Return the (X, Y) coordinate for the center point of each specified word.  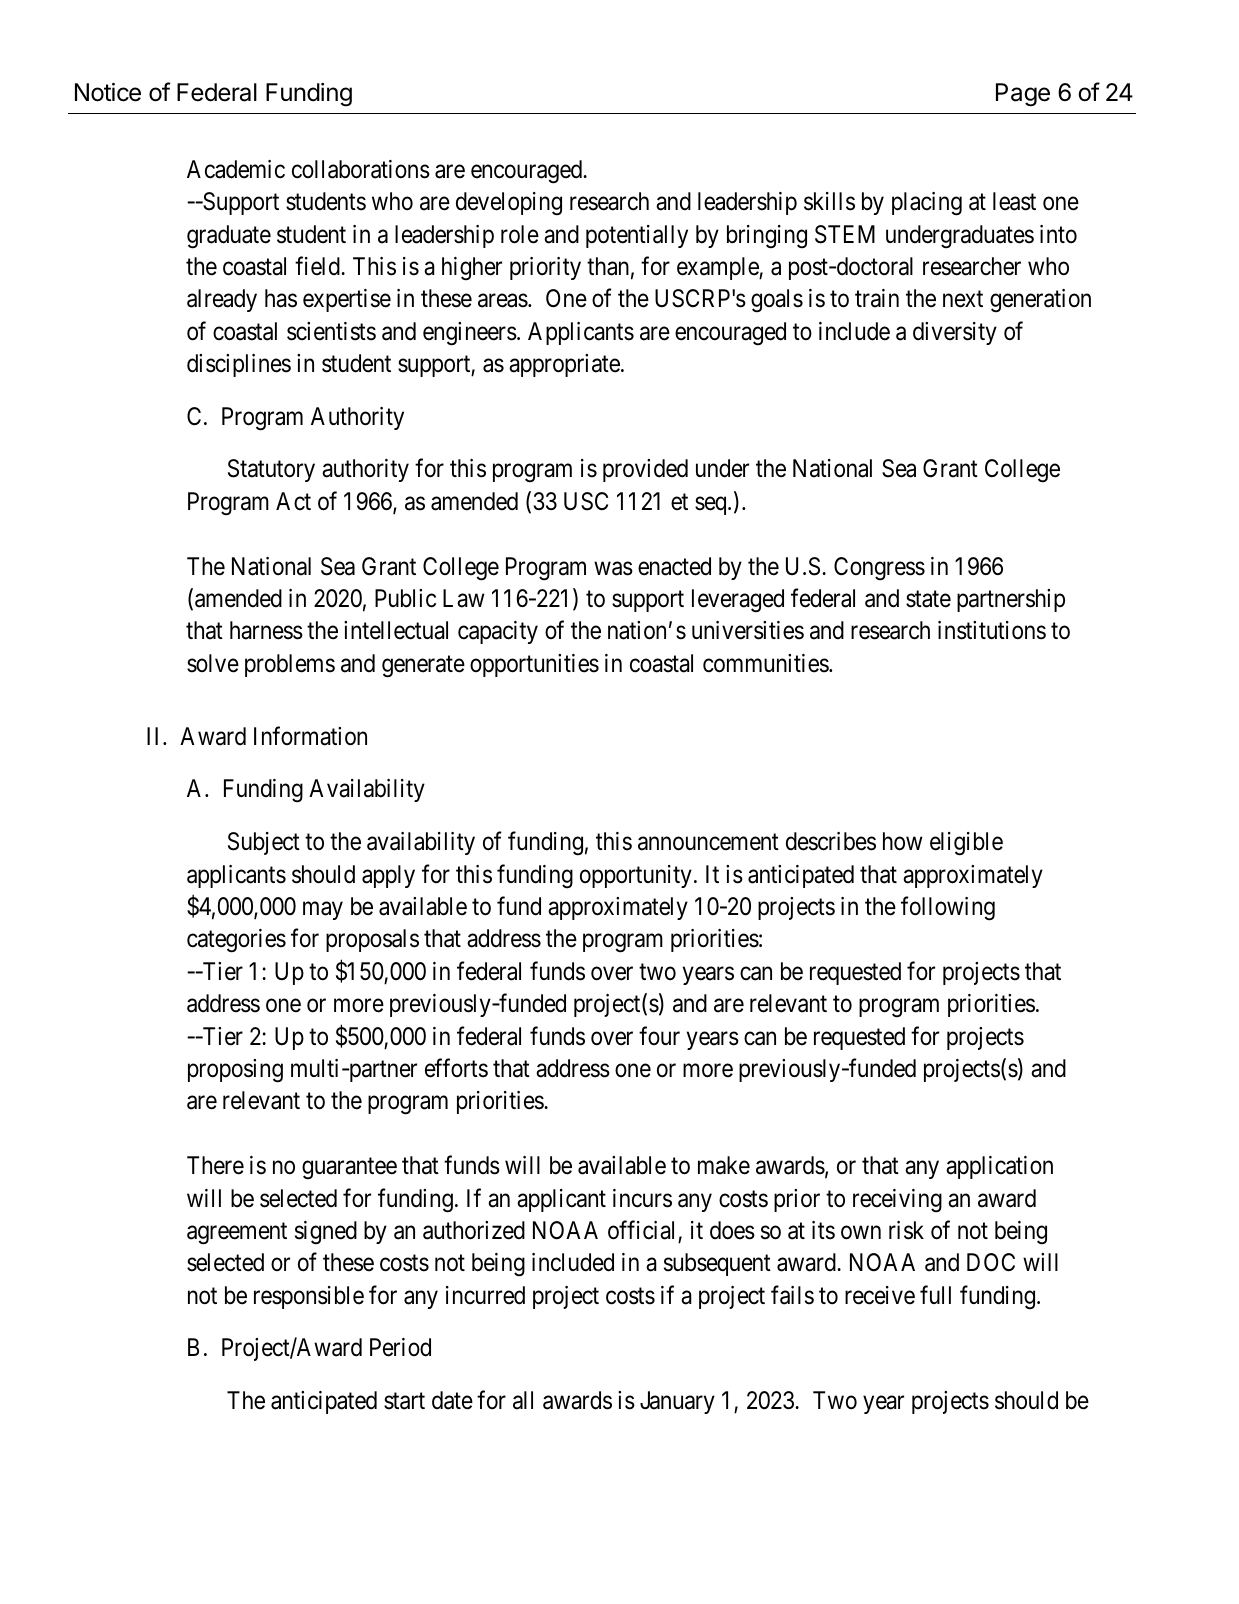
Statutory (271, 470)
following (948, 908)
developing (509, 204)
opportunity (636, 876)
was (613, 569)
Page (1023, 95)
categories (236, 941)
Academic (236, 169)
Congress (879, 569)
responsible (309, 1297)
